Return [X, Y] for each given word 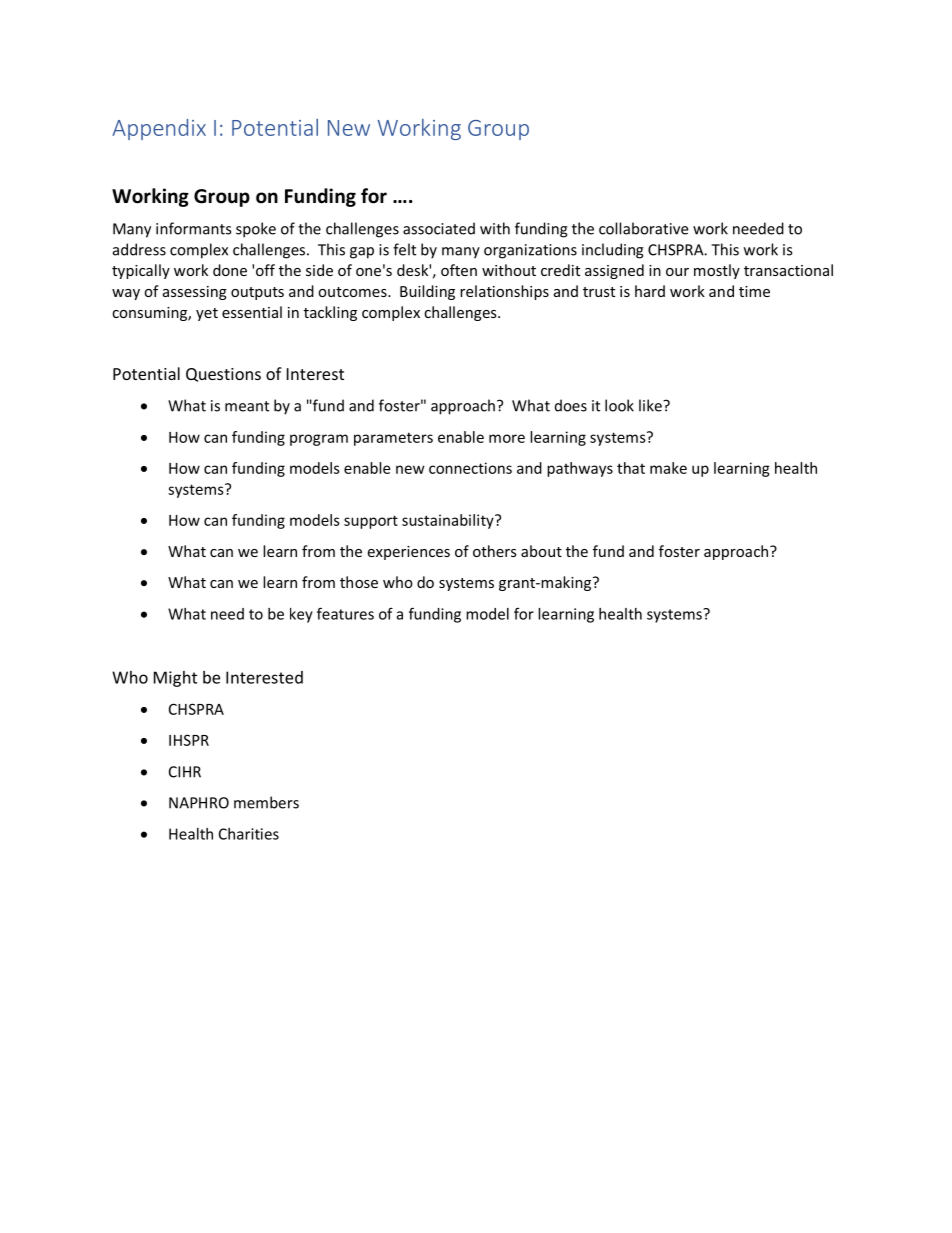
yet [207, 314]
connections [470, 468]
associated [439, 228]
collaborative [643, 228]
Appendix [159, 129]
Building [427, 292]
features [345, 613]
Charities [249, 834]
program [319, 440]
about [541, 551]
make [668, 468]
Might [175, 679]
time [754, 291]
